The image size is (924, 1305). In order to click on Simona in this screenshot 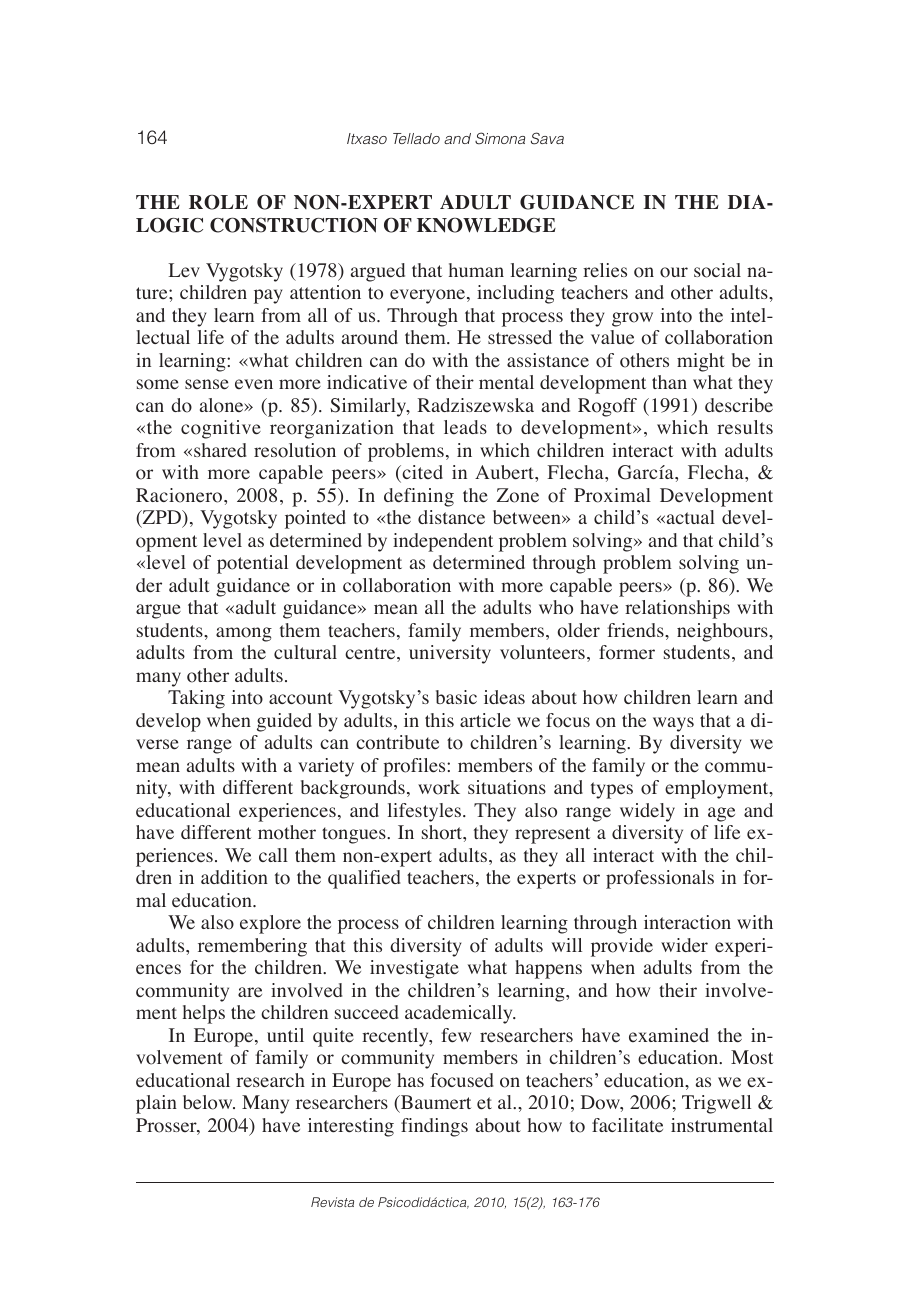, I will do `click(500, 138)`.
